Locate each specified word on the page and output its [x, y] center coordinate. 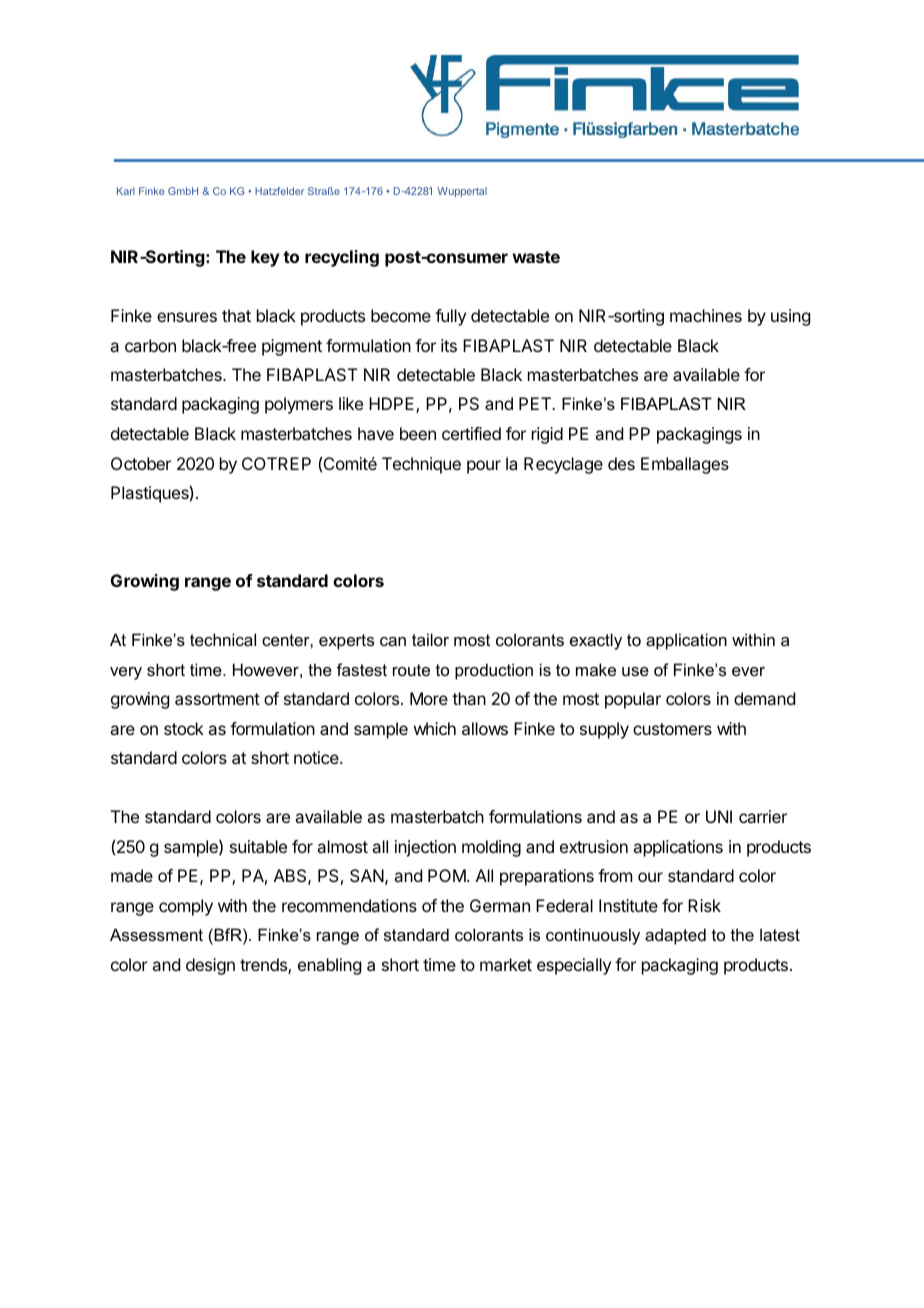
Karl [126, 191]
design [210, 966]
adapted [675, 936]
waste [536, 257]
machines [706, 315]
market [506, 964]
